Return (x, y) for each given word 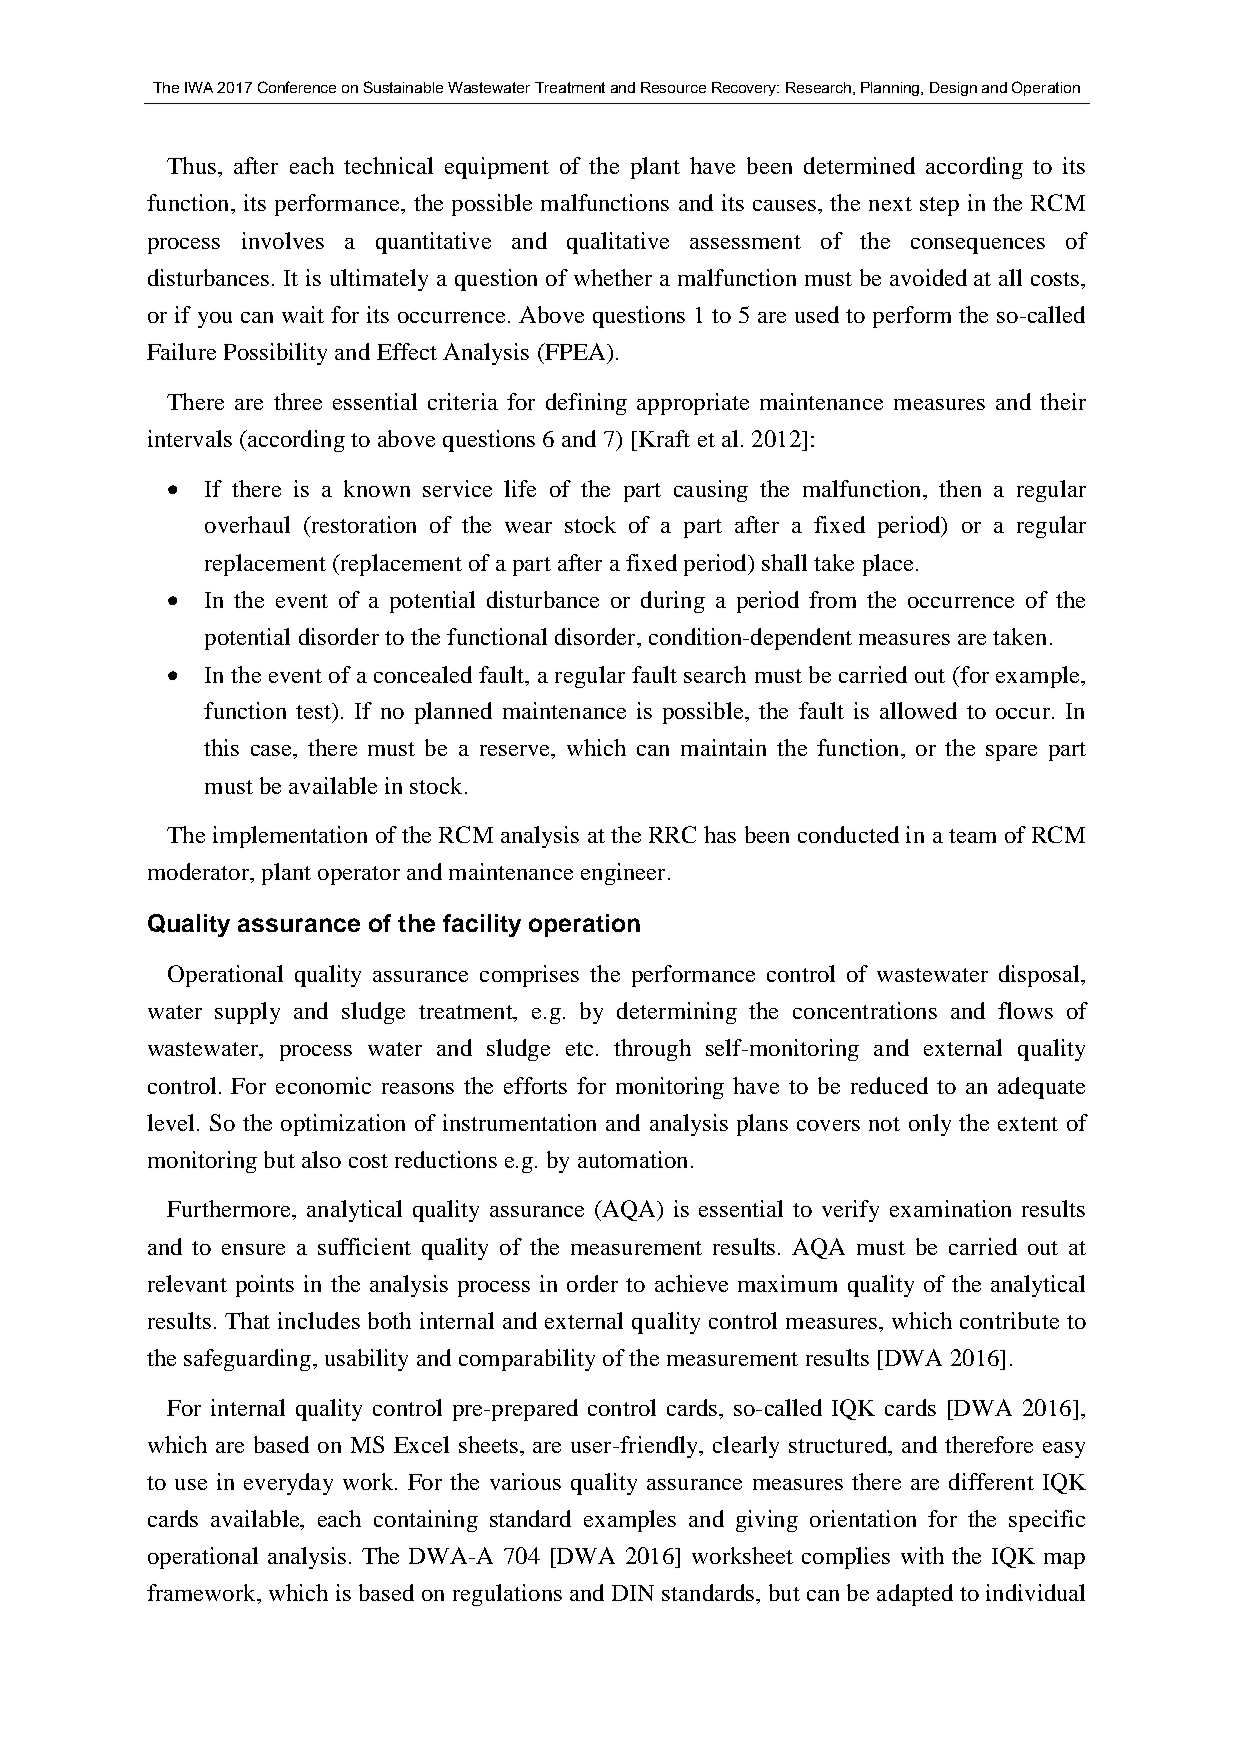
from (832, 599)
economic (323, 1085)
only (930, 1125)
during (673, 602)
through (652, 1050)
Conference (297, 87)
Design (953, 89)
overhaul (247, 524)
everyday (288, 1484)
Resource (673, 87)
